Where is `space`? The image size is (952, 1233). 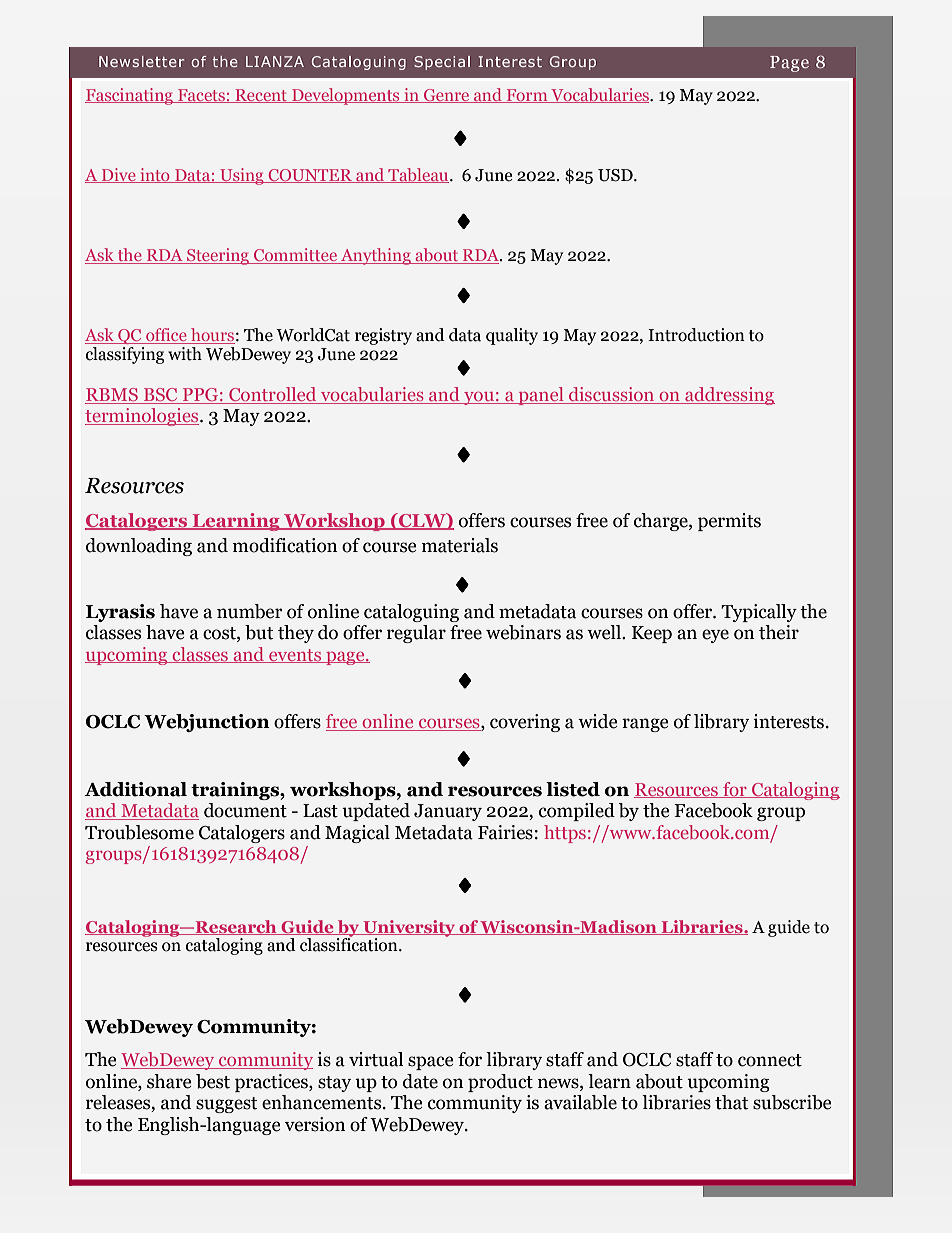
space is located at coordinates (430, 1063).
